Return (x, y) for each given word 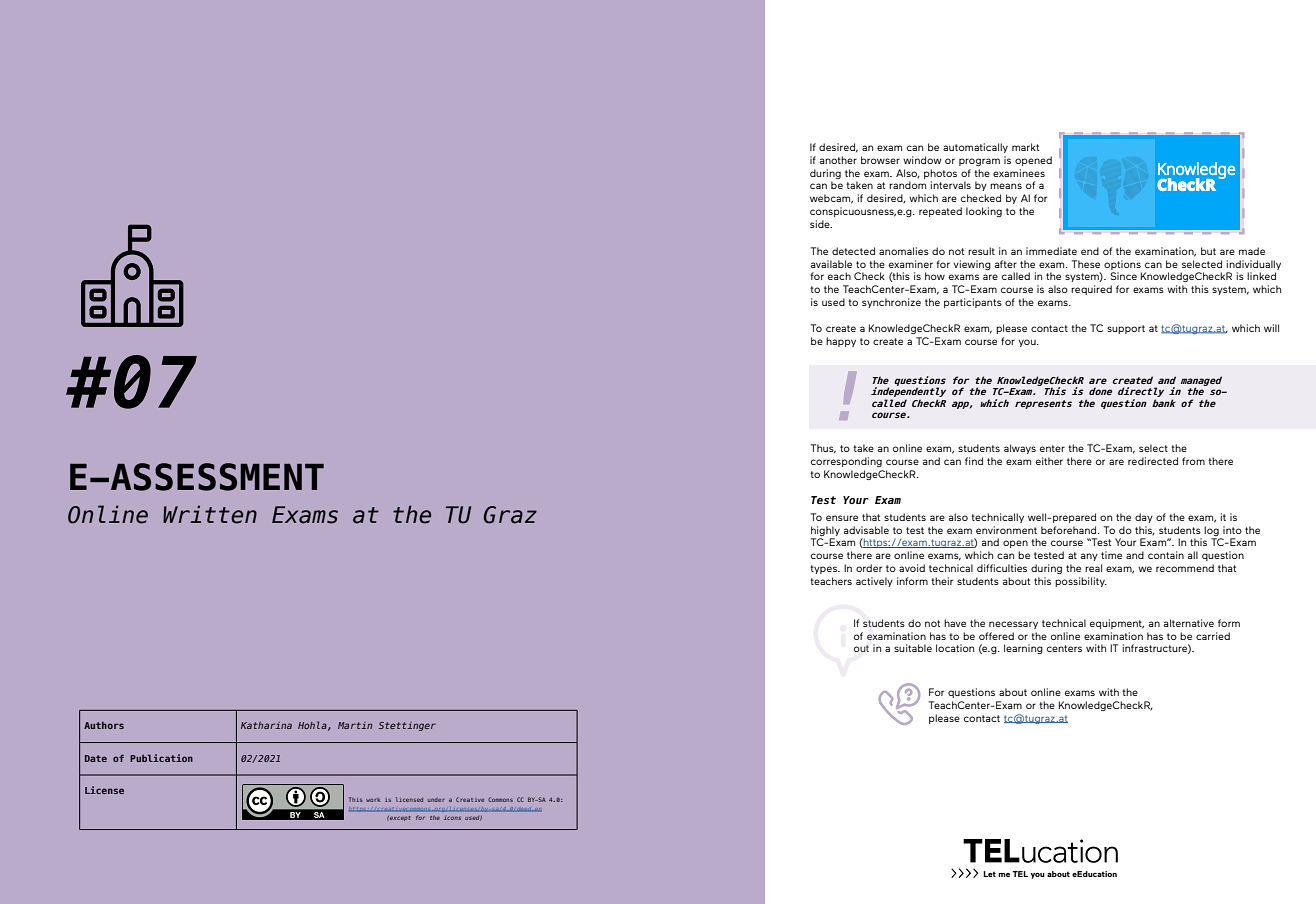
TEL (1020, 874)
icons (452, 818)
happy (841, 342)
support (1126, 329)
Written (210, 514)
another (838, 160)
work (373, 800)
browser (880, 160)
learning (1023, 649)
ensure (842, 518)
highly (825, 531)
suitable (913, 648)
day (1144, 518)
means (1006, 186)
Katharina (266, 725)
